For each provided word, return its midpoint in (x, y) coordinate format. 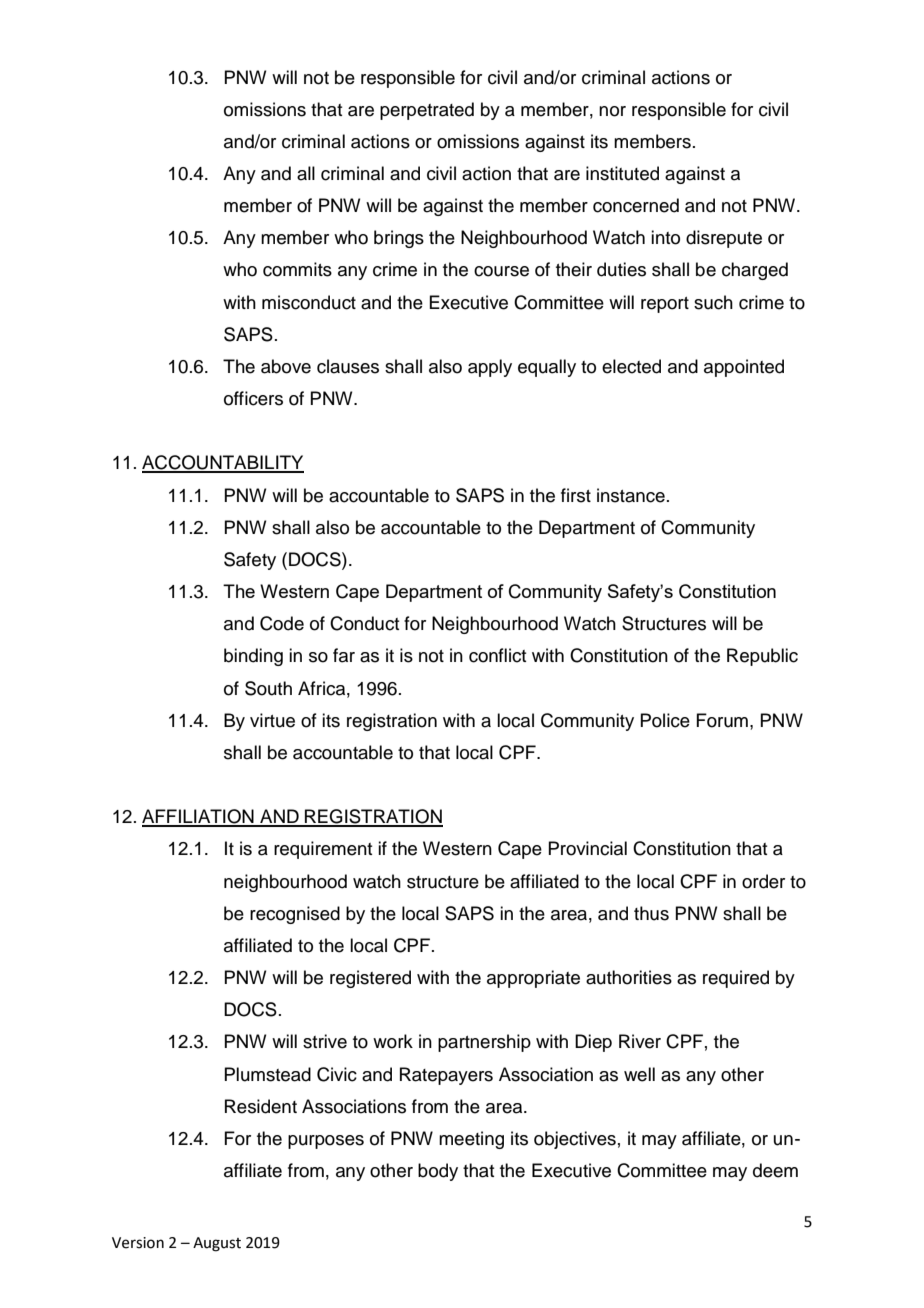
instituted (622, 173)
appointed (744, 368)
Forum (722, 720)
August (217, 1244)
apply (490, 368)
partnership (484, 1043)
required (736, 979)
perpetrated (427, 111)
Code (282, 623)
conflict (497, 655)
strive (325, 1041)
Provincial (587, 848)
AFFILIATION (199, 817)
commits (297, 269)
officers (253, 398)
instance (631, 495)
